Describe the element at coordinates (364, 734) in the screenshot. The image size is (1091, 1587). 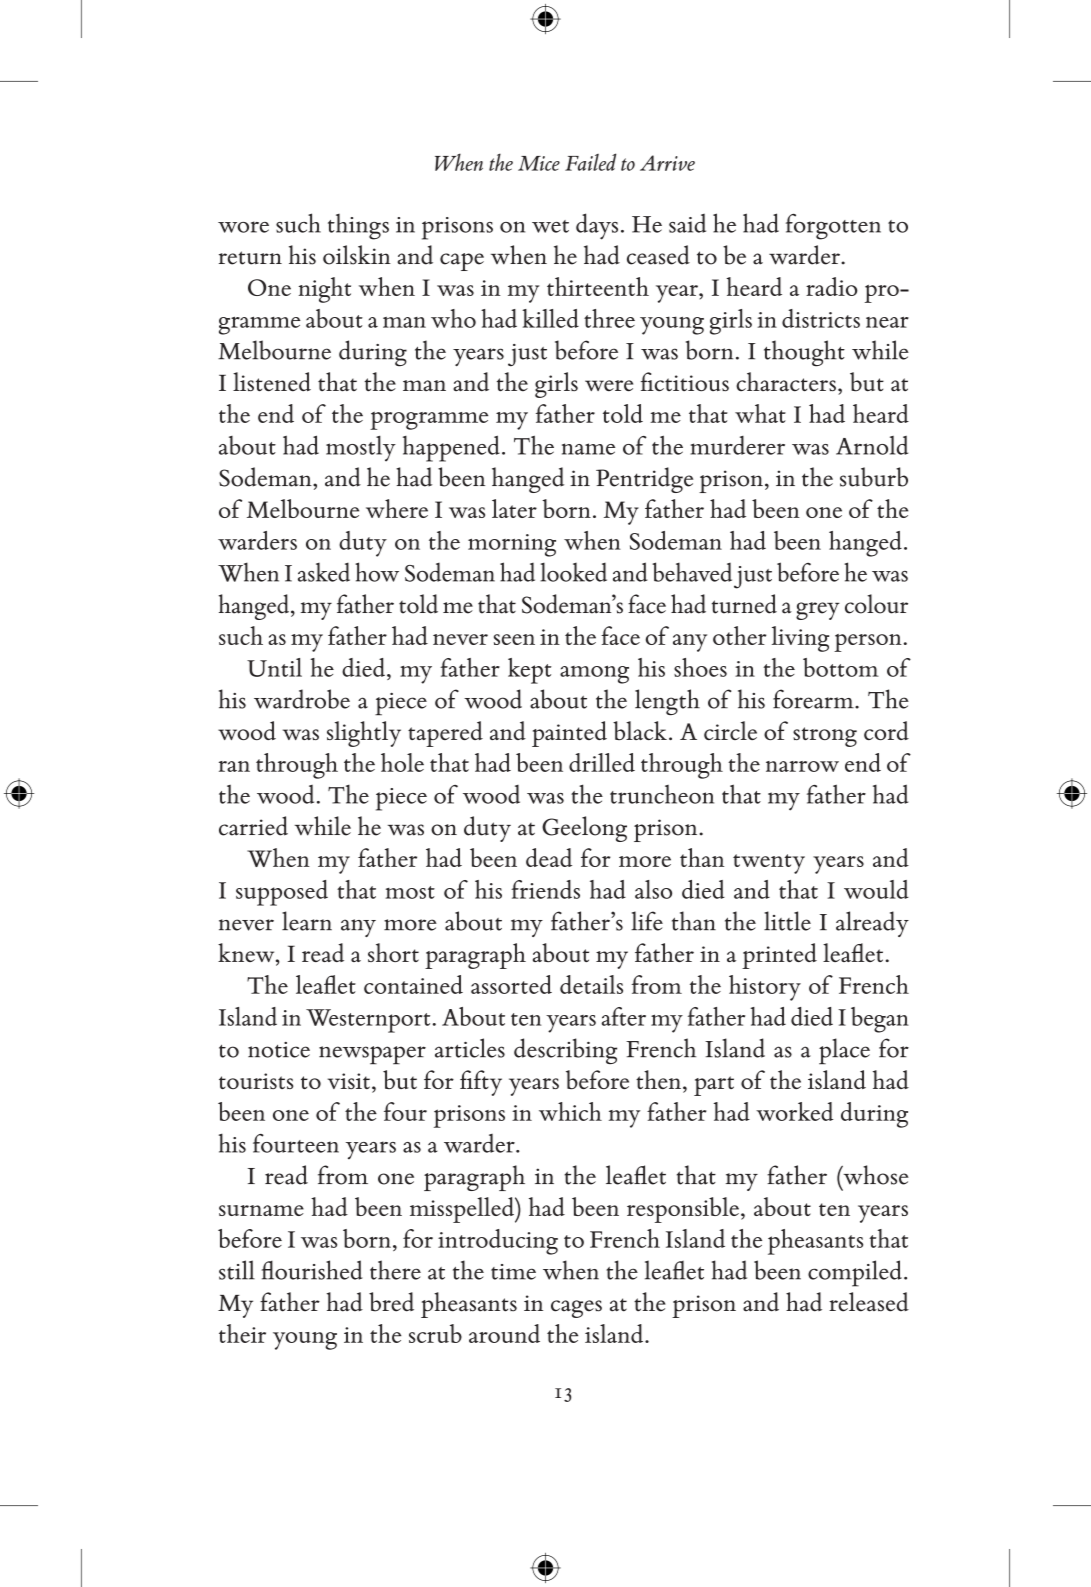
I see `slightly` at that location.
